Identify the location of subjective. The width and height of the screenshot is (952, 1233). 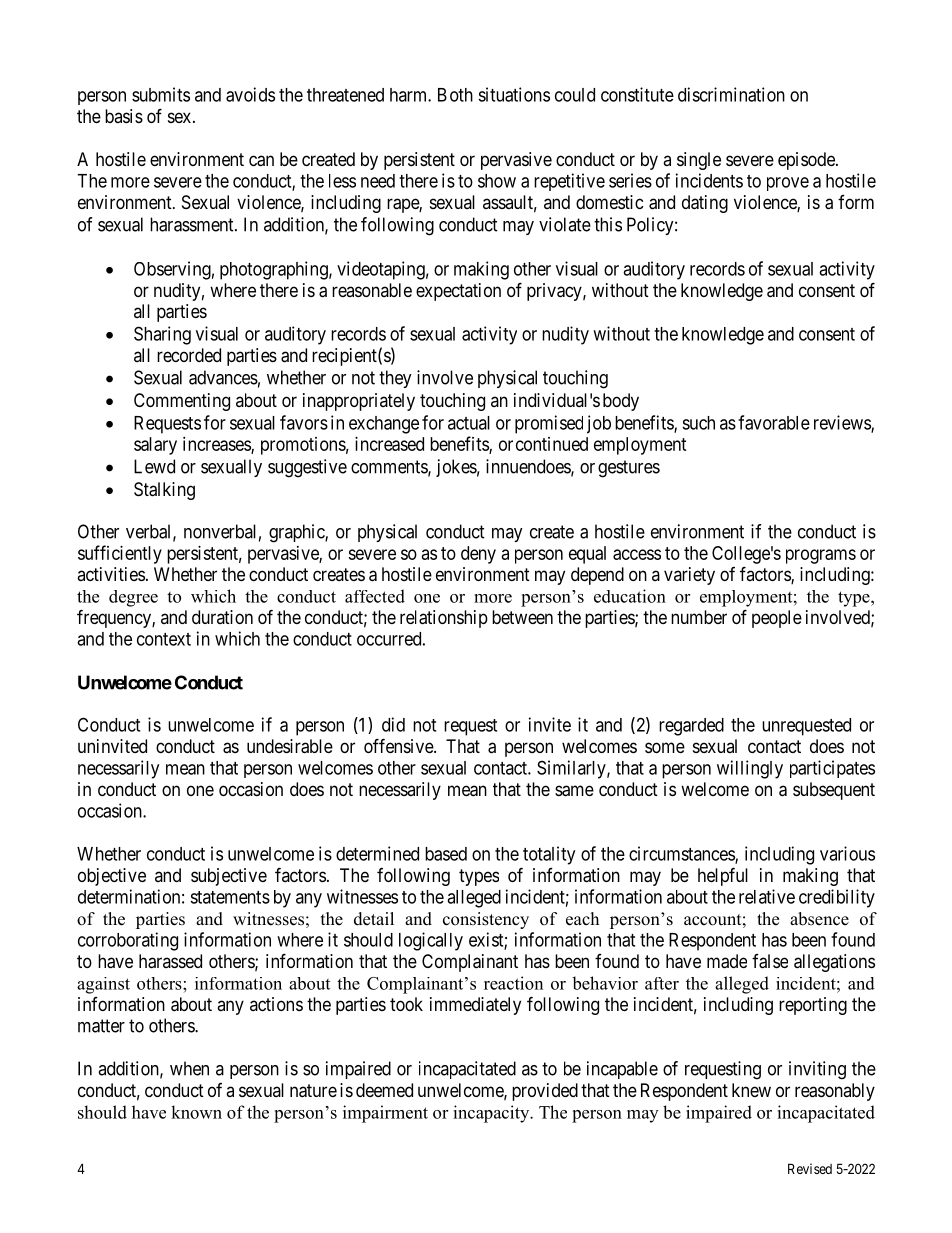
(229, 877).
